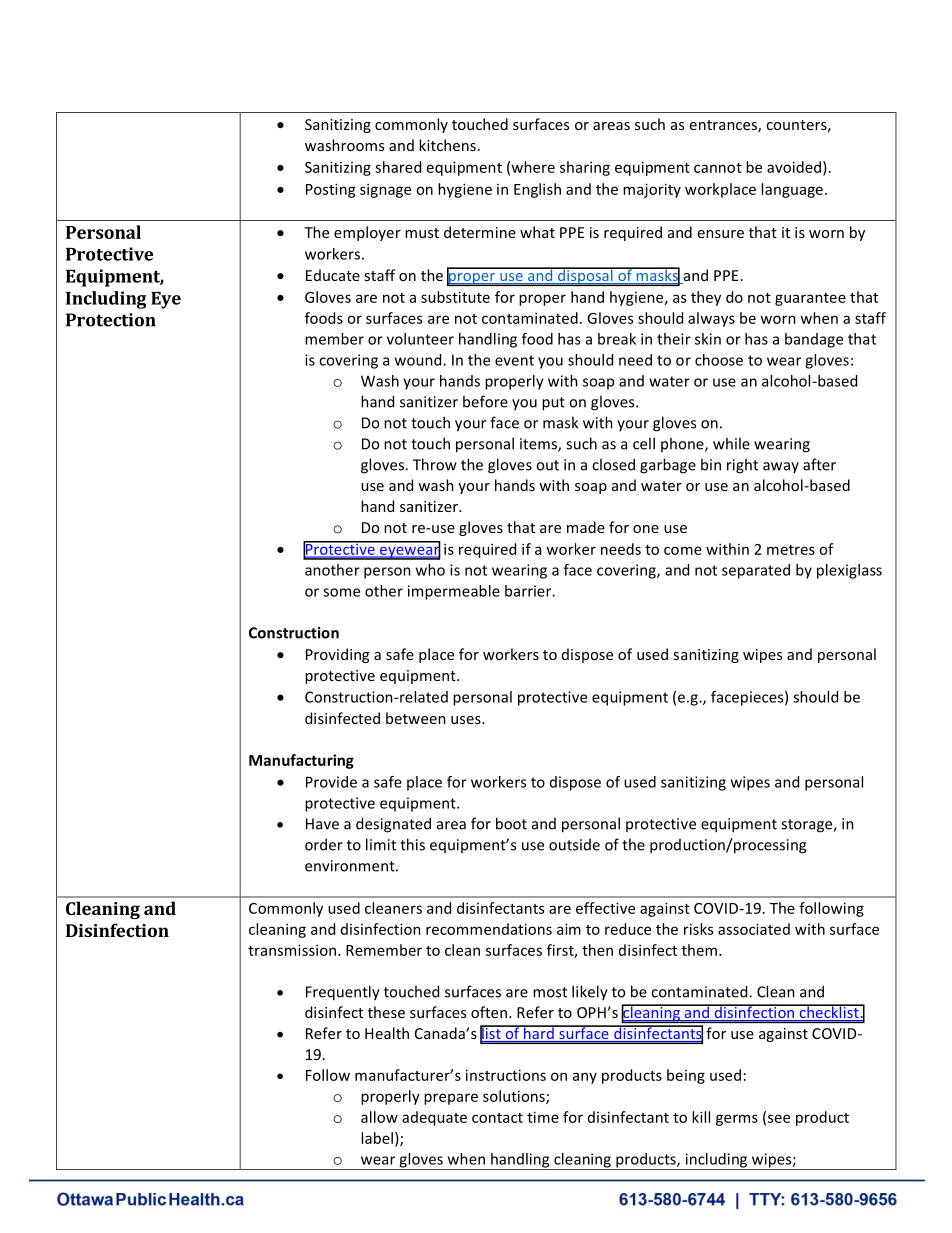 Image resolution: width=952 pixels, height=1233 pixels. Describe the element at coordinates (489, 929) in the document. I see `recommendations` at that location.
